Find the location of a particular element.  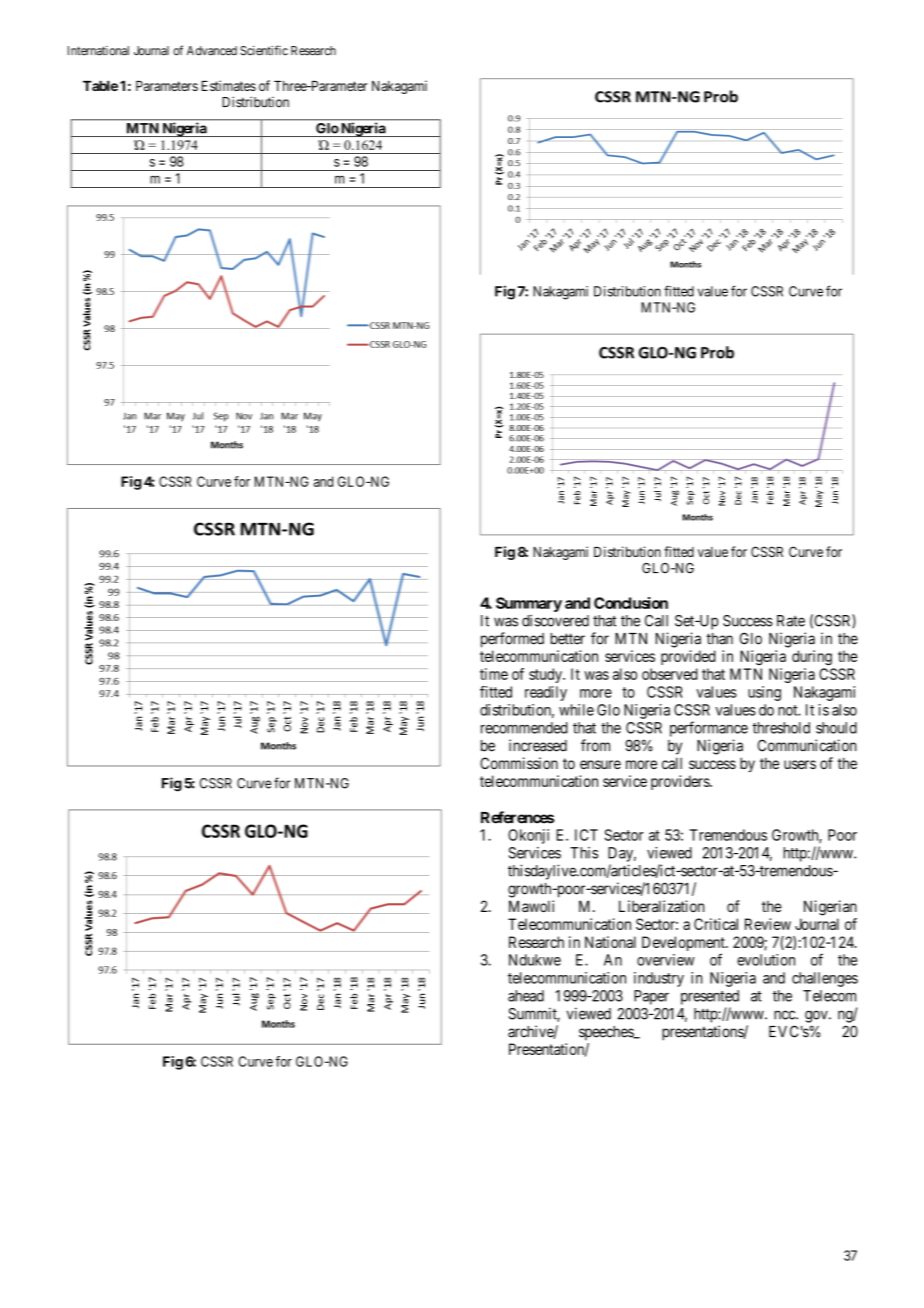

Advanced is located at coordinates (212, 51).
